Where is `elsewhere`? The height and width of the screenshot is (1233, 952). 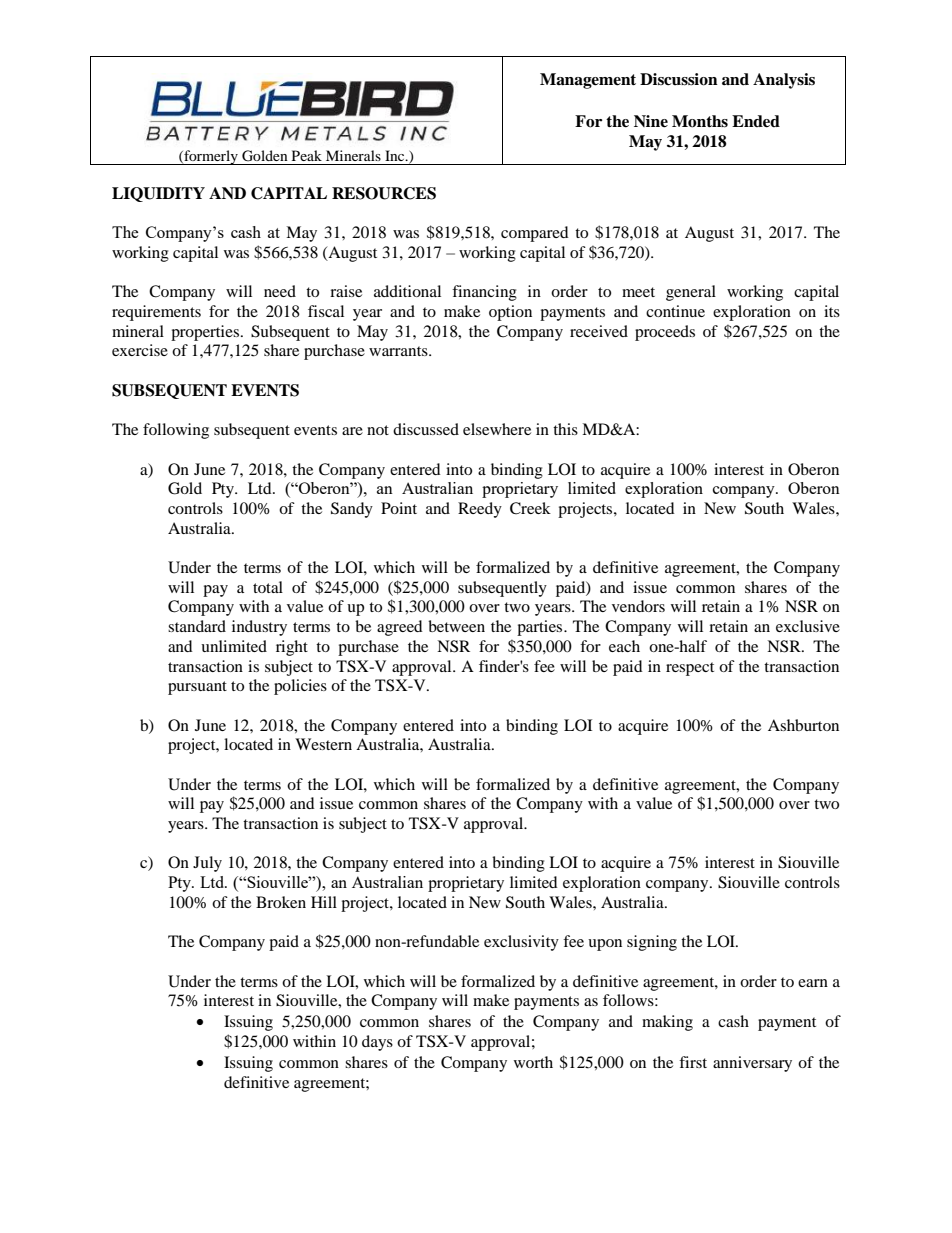 elsewhere is located at coordinates (497, 429).
